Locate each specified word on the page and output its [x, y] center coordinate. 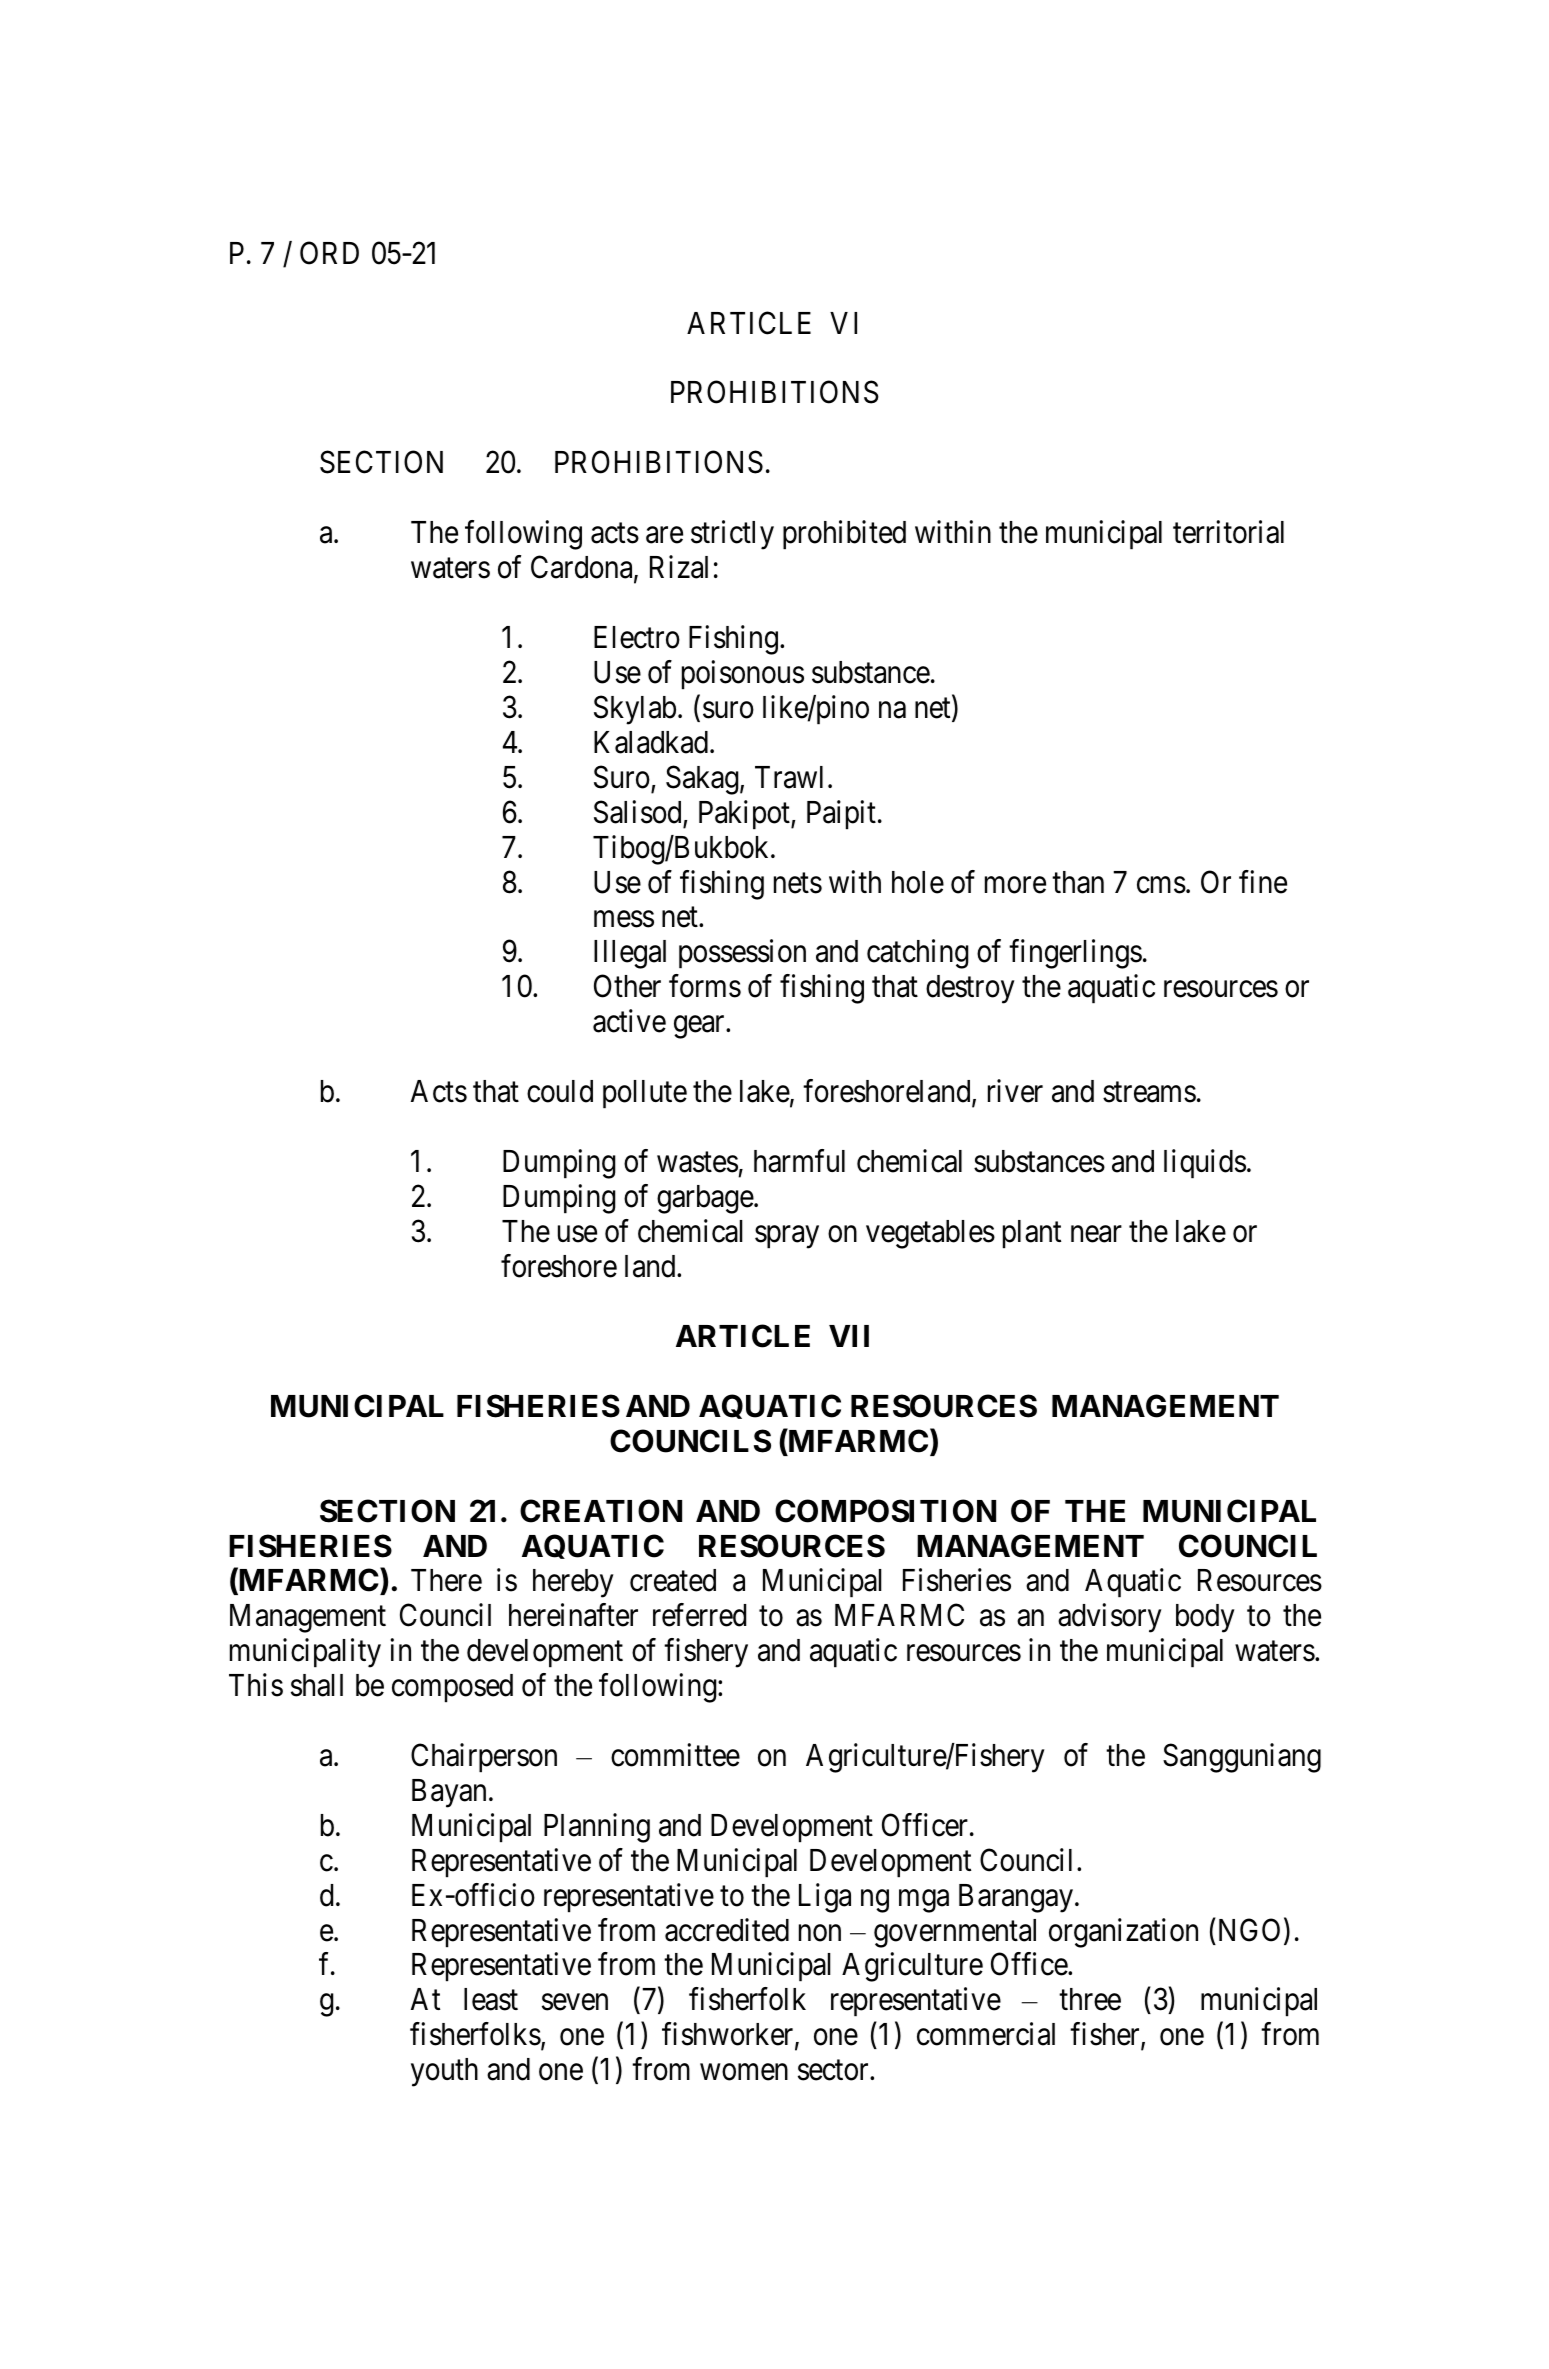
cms [1161, 885]
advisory [1110, 1618]
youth [444, 2072]
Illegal [630, 954]
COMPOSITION [885, 1511]
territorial [1228, 532]
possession [742, 954]
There [446, 1580]
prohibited [844, 535]
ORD [329, 253]
